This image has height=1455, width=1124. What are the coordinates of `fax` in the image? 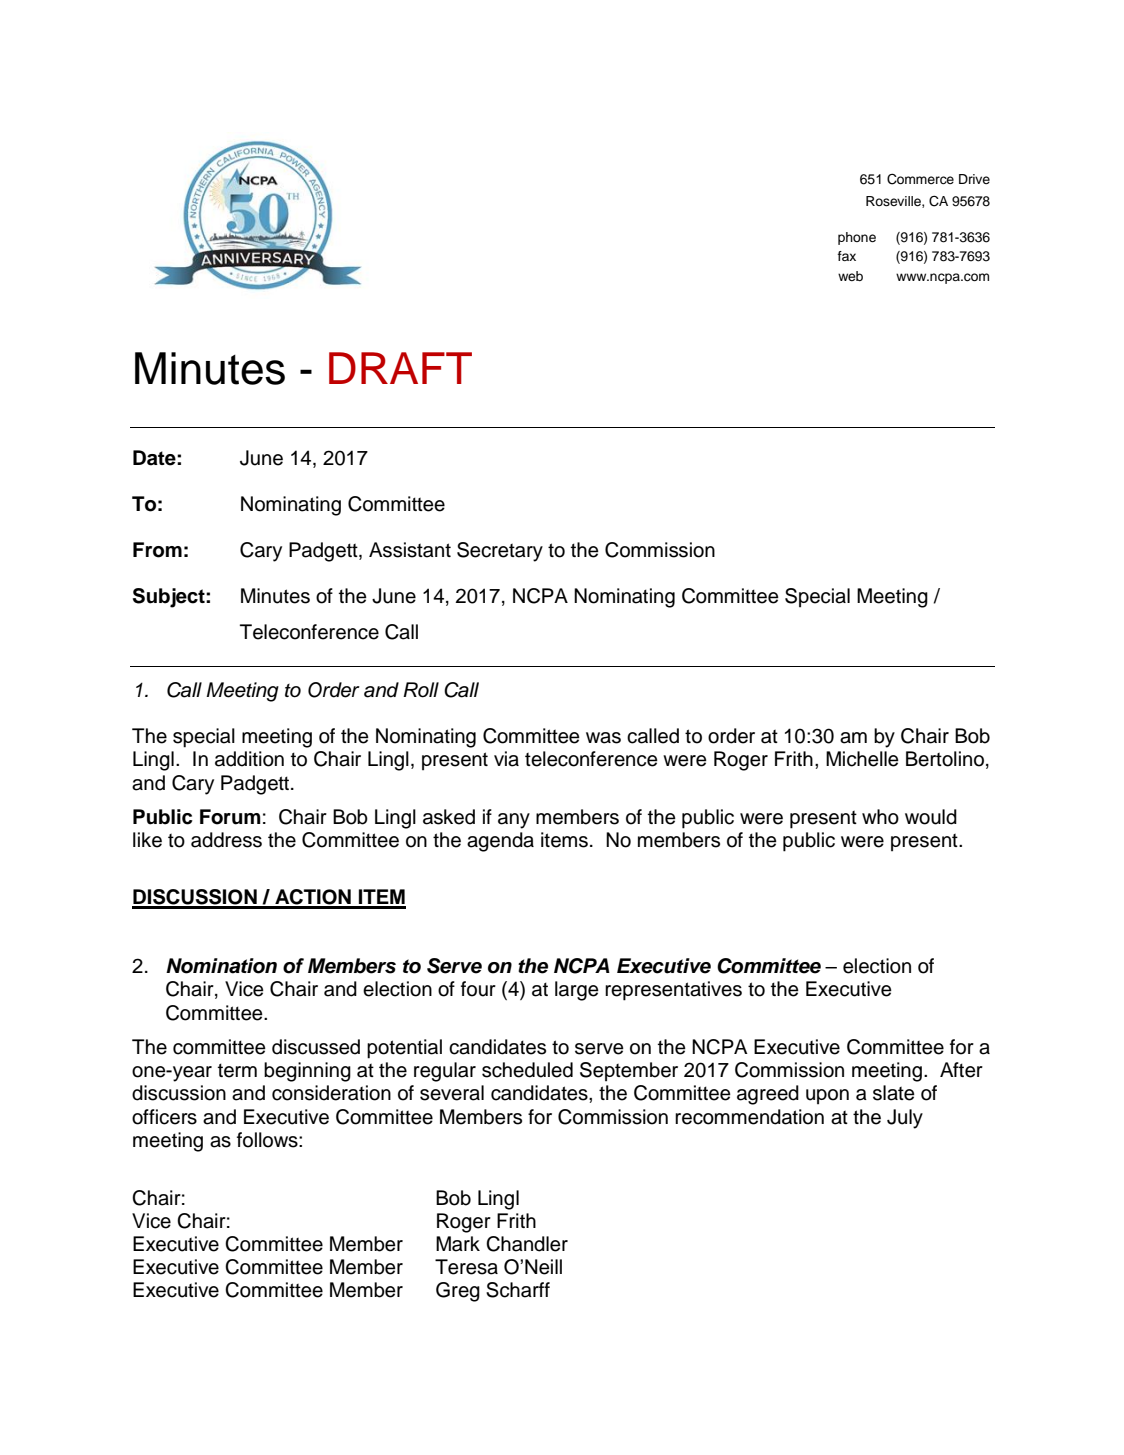 It's located at (847, 256).
